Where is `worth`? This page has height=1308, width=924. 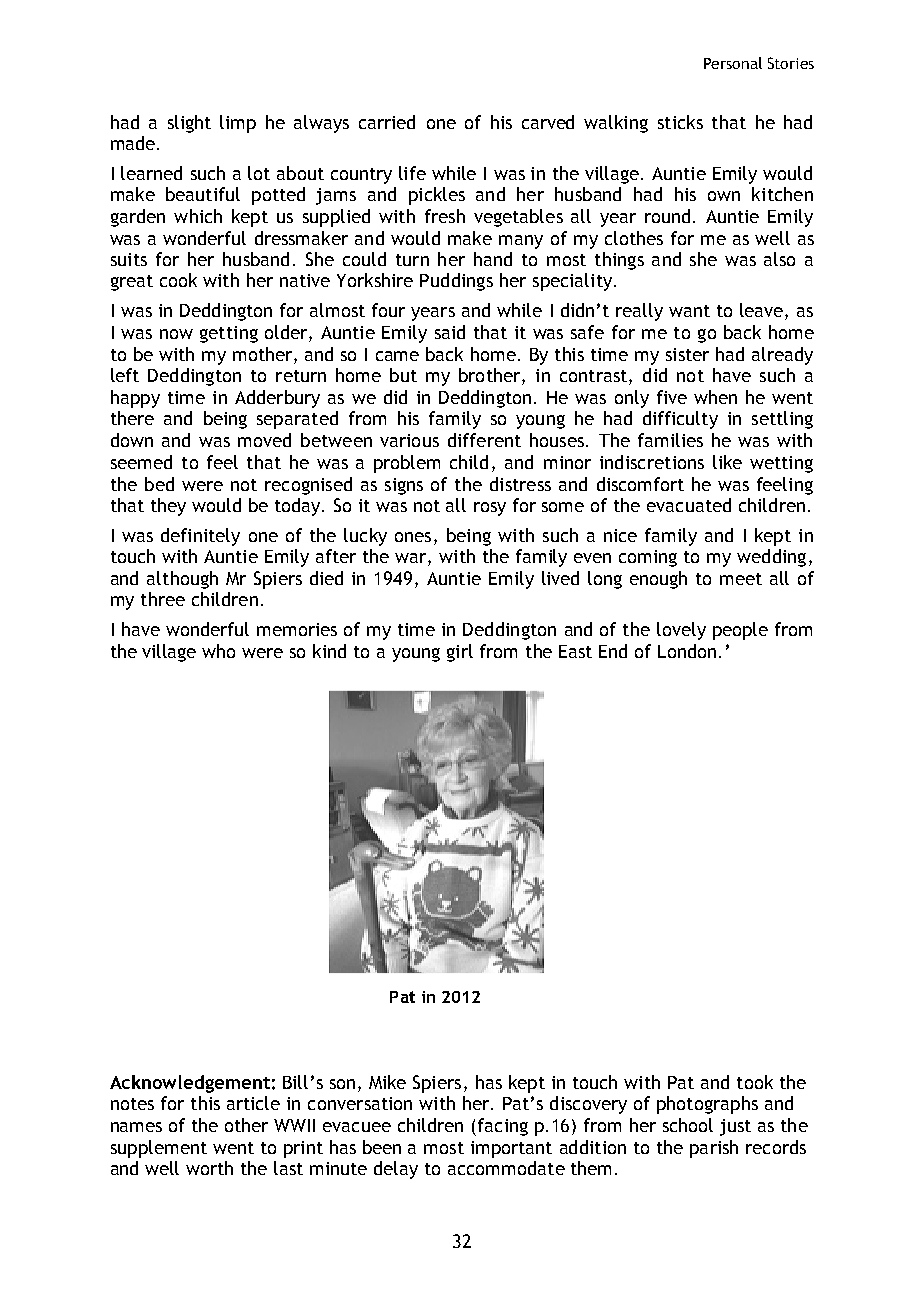 worth is located at coordinates (209, 1168).
